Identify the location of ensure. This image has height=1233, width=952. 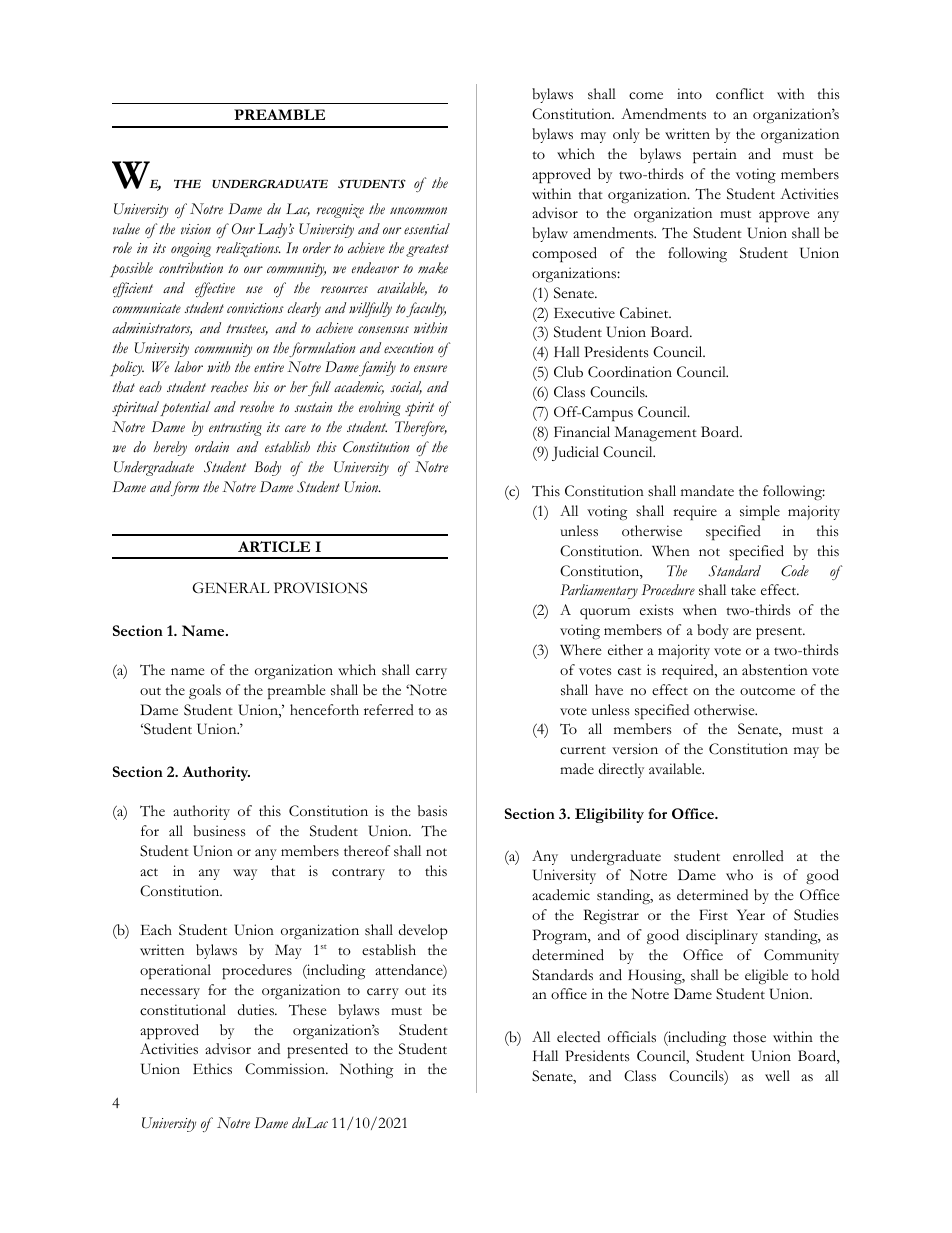
(430, 368).
